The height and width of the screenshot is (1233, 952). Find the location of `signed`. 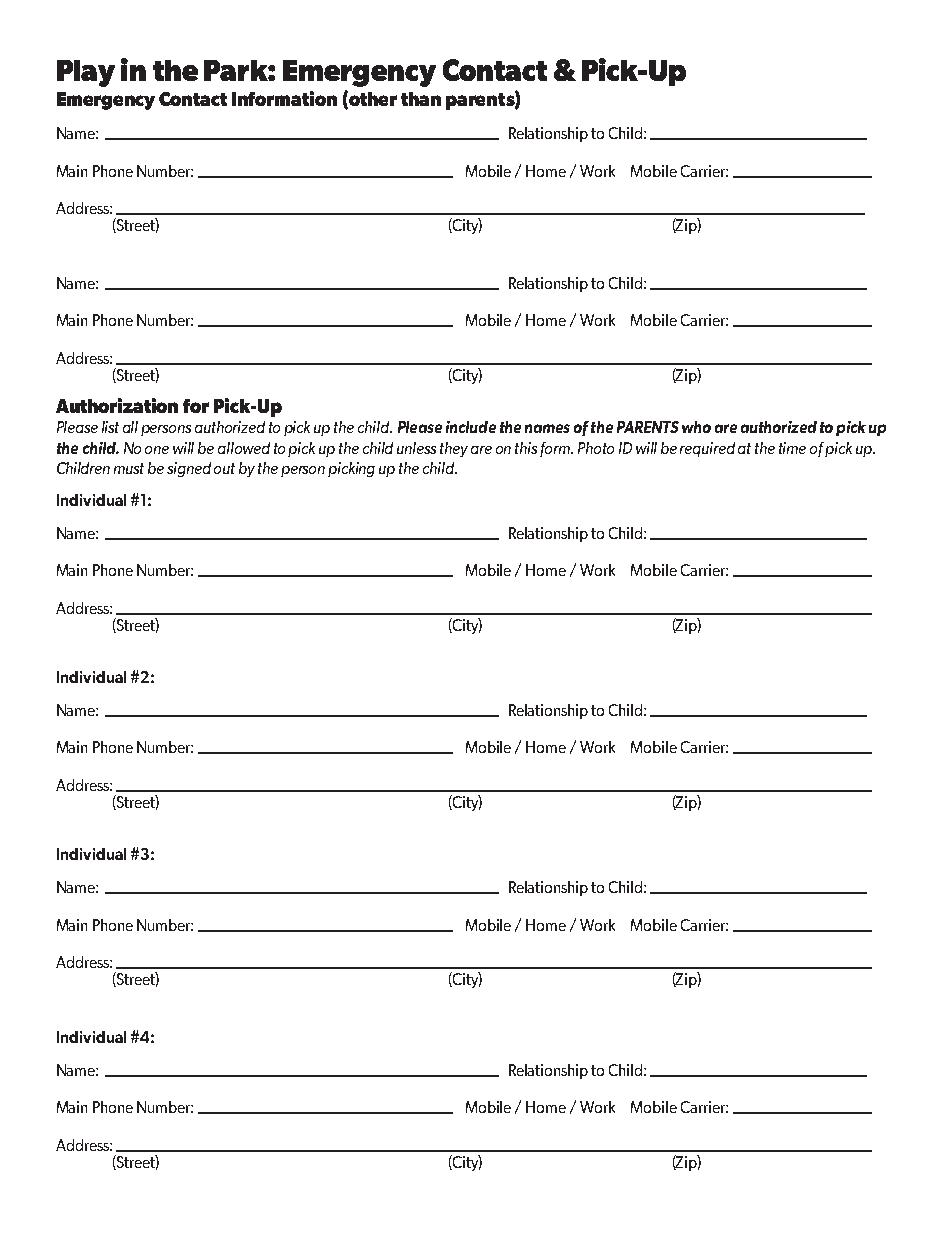

signed is located at coordinates (189, 469).
